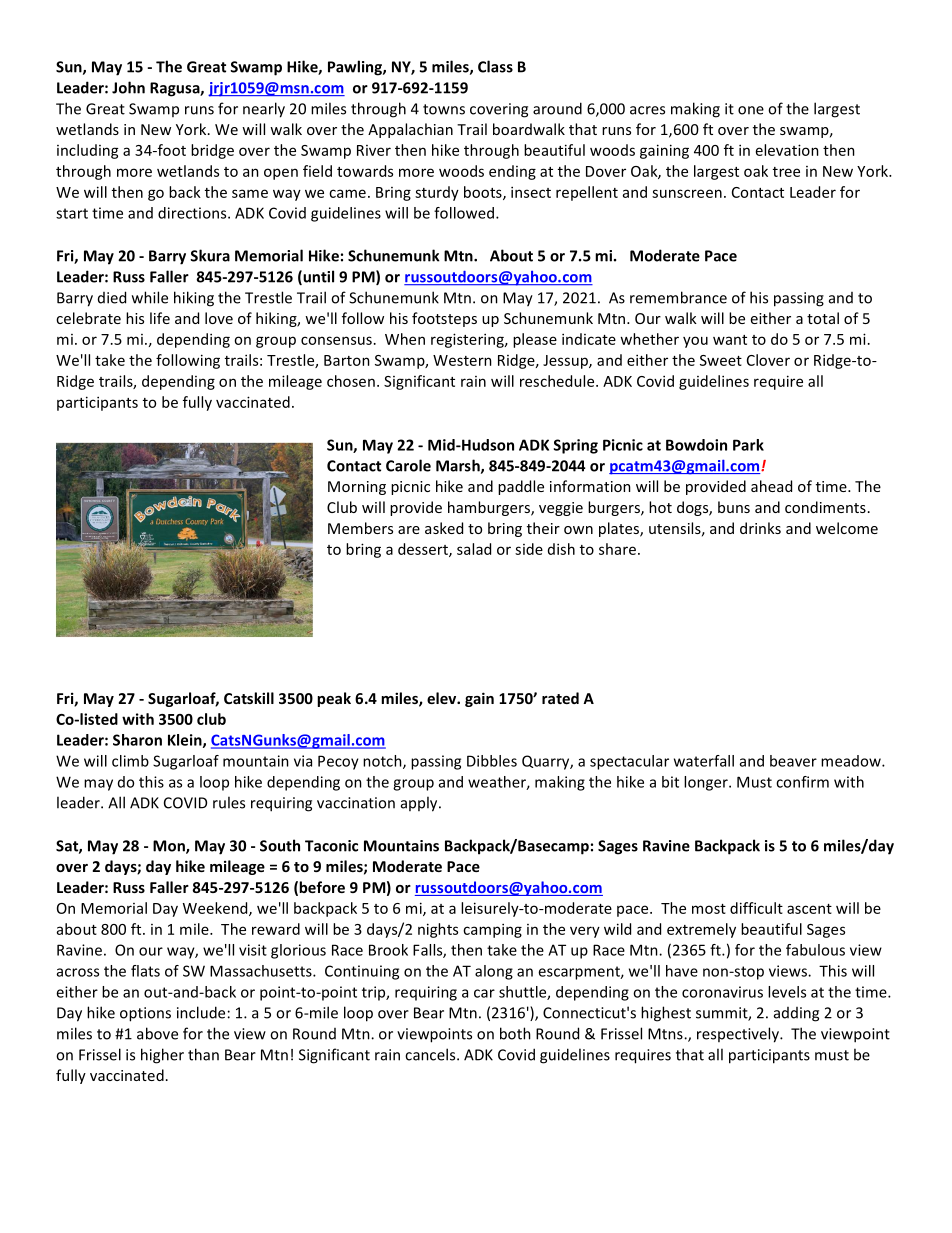 The height and width of the screenshot is (1233, 952). Describe the element at coordinates (444, 109) in the screenshot. I see `towns` at that location.
